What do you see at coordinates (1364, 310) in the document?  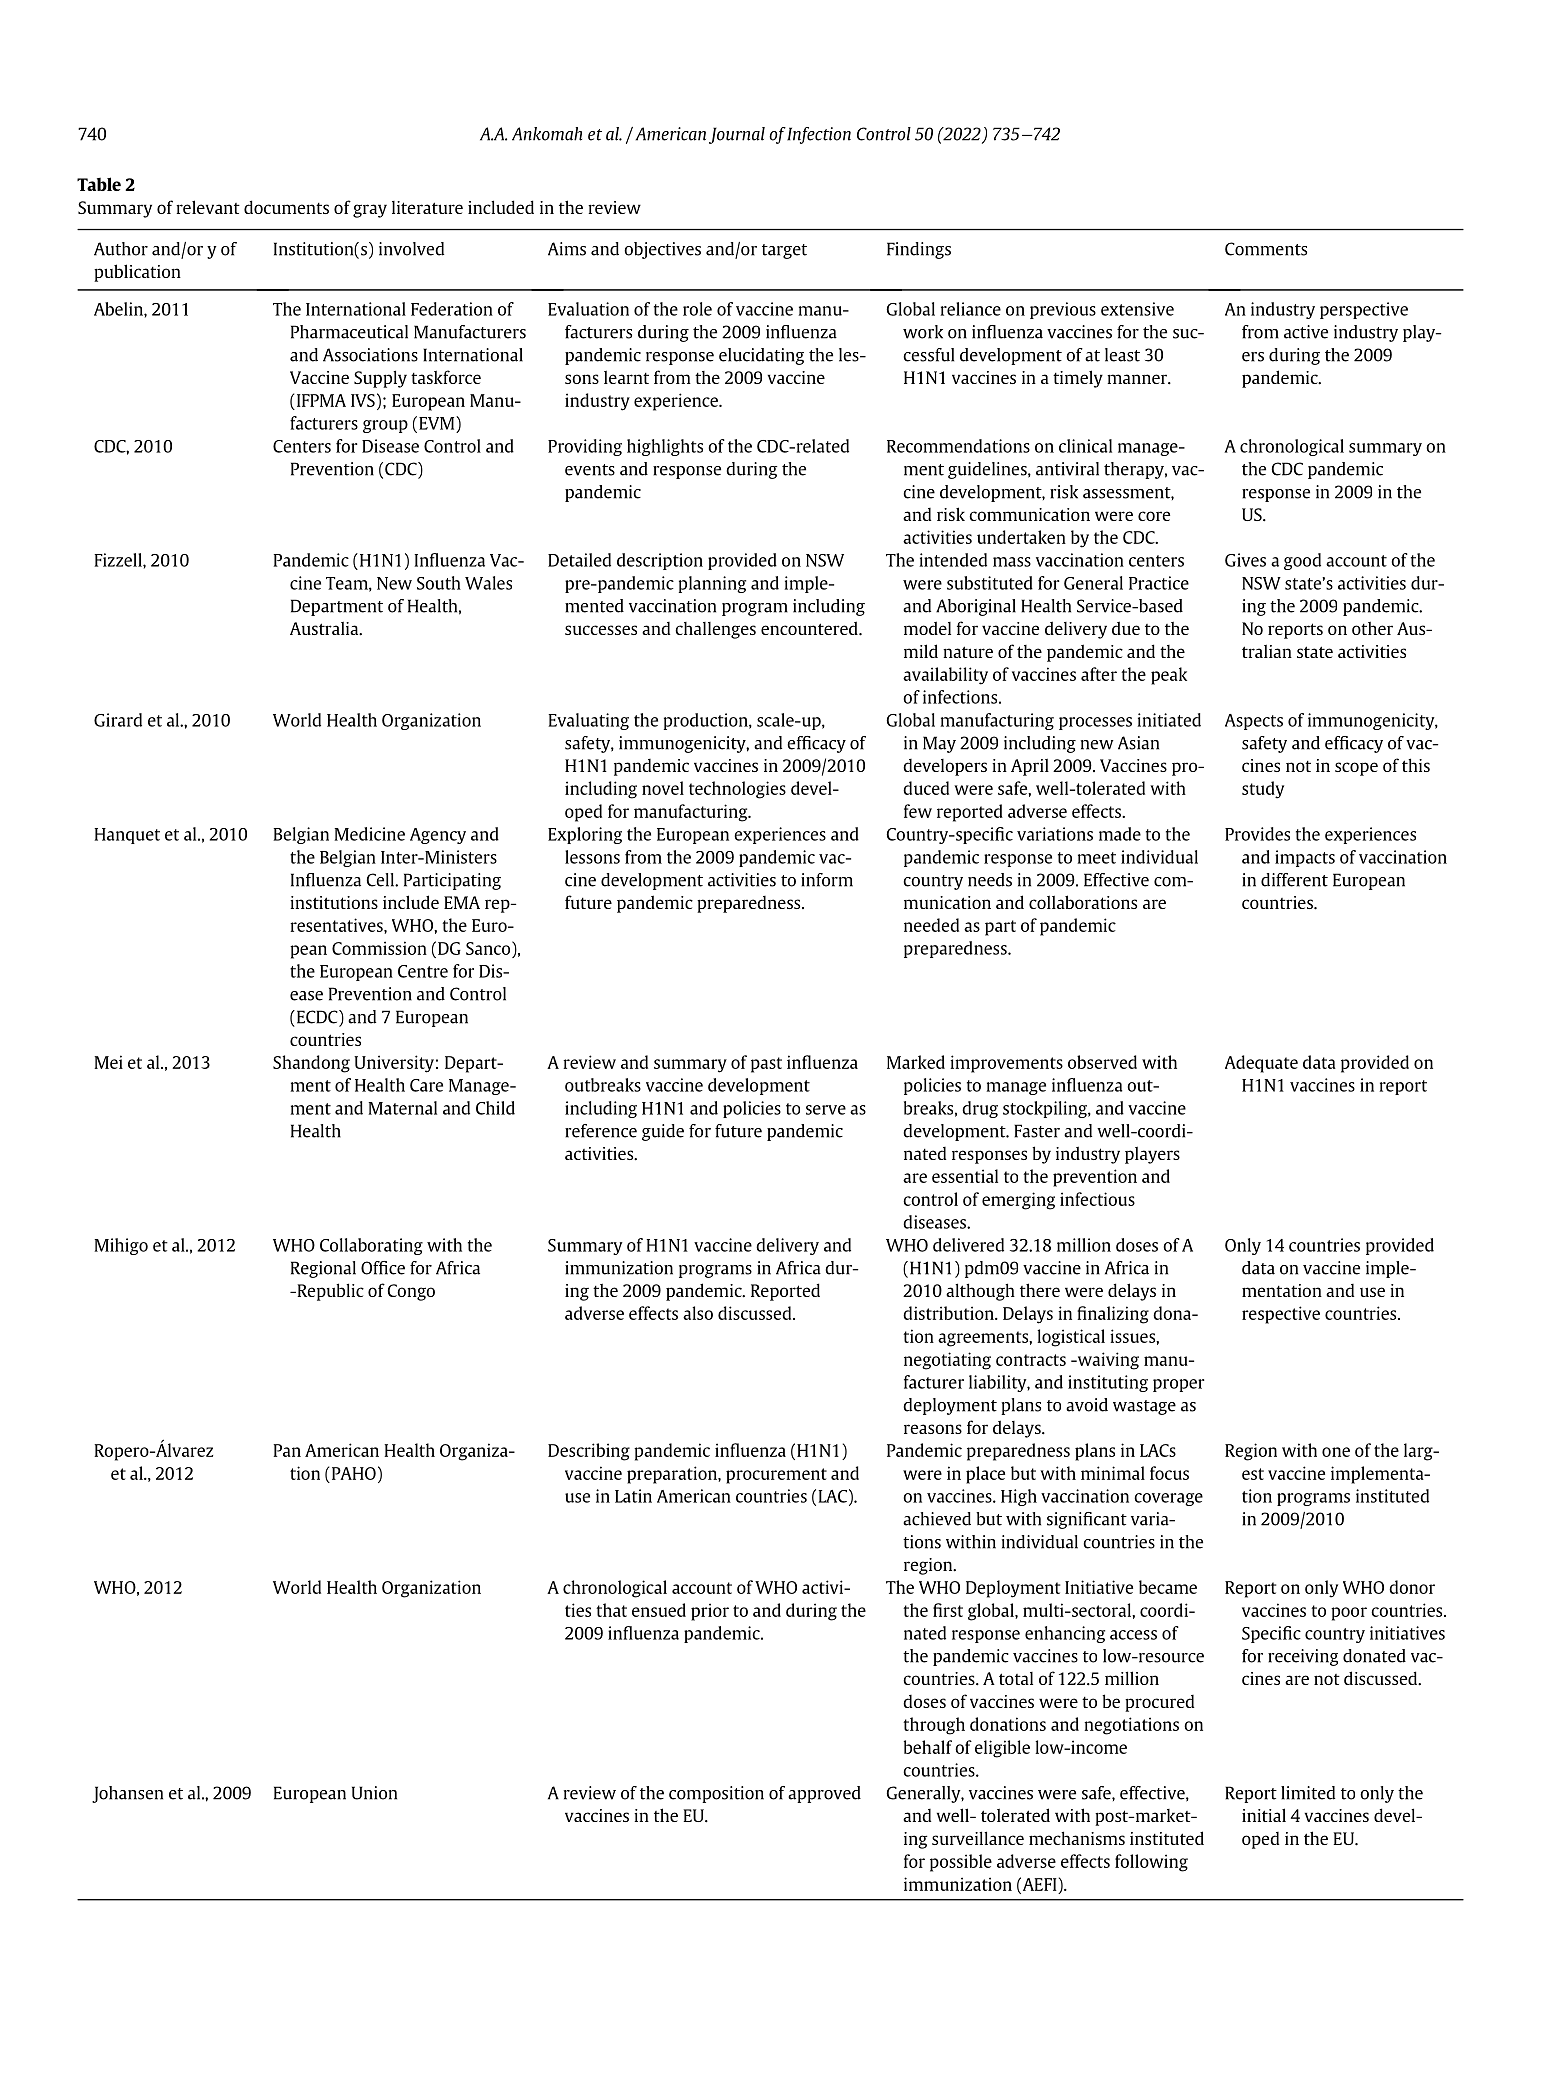 I see `perspective` at bounding box center [1364, 310].
